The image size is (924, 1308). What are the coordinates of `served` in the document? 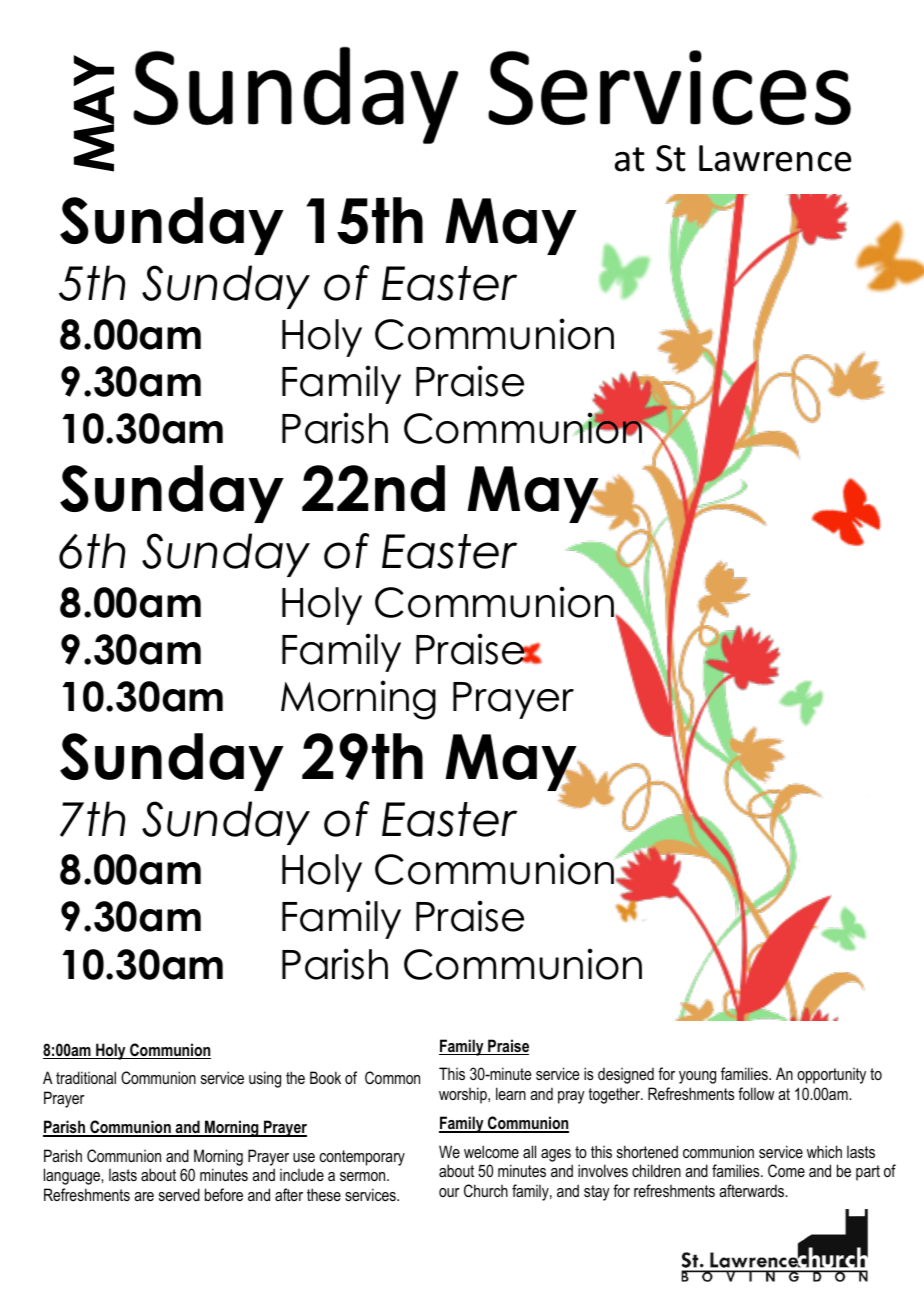 It's located at (179, 1194).
